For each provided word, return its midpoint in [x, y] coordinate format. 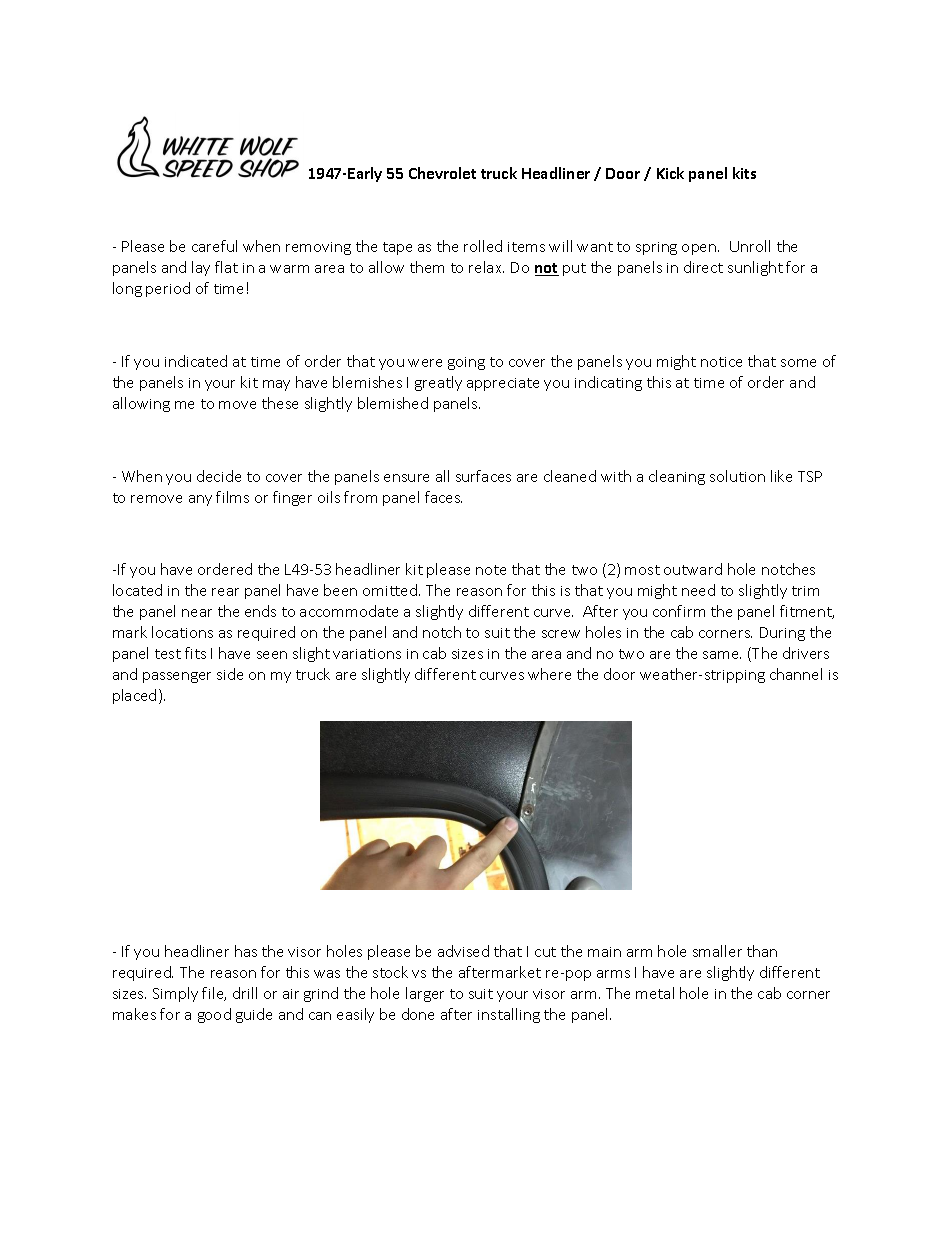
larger [425, 994]
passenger [177, 677]
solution [737, 476]
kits [744, 173]
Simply [175, 994]
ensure [406, 478]
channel [796, 674]
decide [219, 476]
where [549, 674]
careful [214, 246]
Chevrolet [442, 173]
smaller [717, 951]
